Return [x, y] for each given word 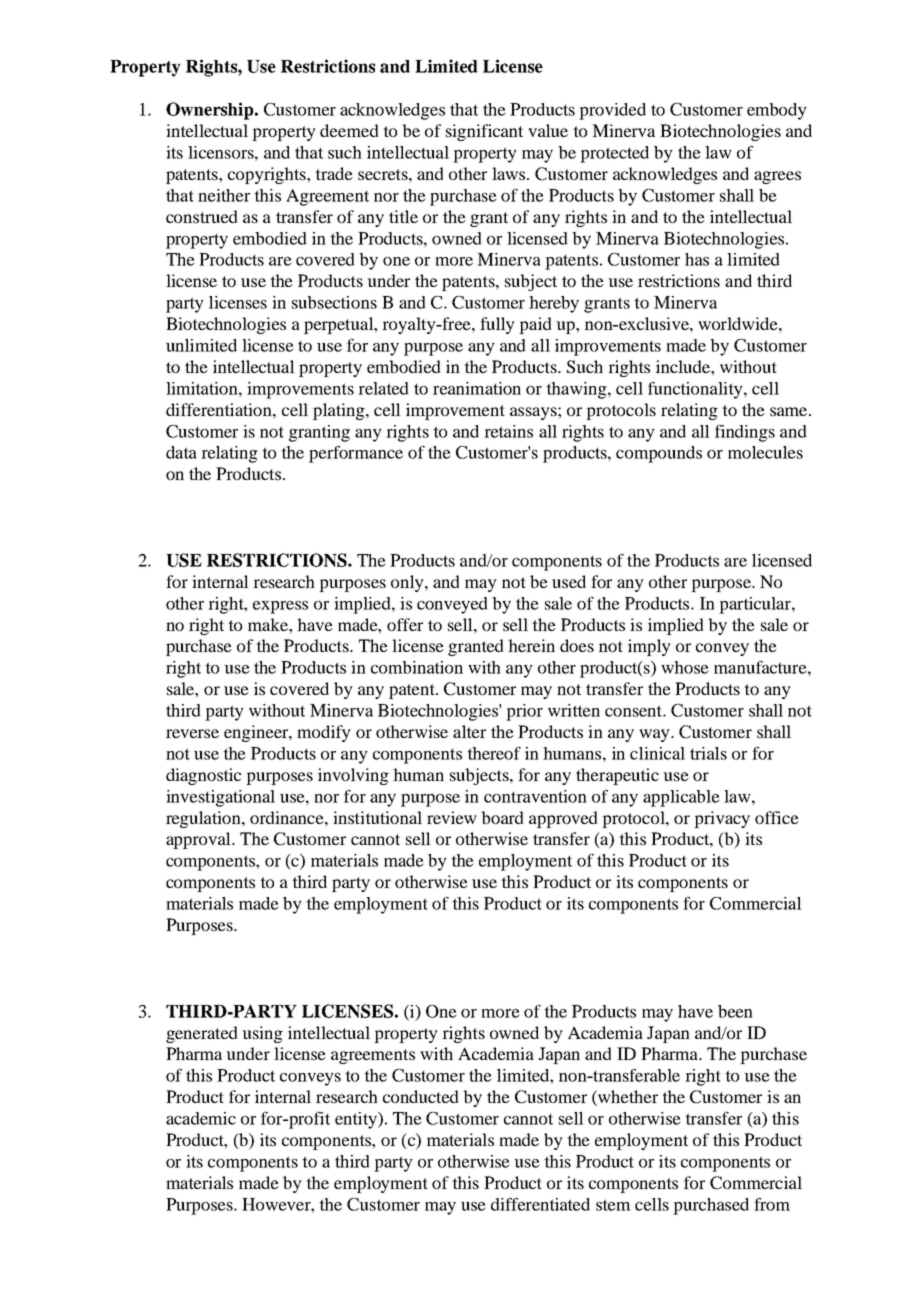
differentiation [220, 409]
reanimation [477, 388]
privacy [722, 819]
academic [201, 1118]
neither [224, 195]
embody [777, 111]
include [684, 366]
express [280, 607]
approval [199, 840]
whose [685, 667]
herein [531, 645]
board [502, 817]
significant [484, 132]
